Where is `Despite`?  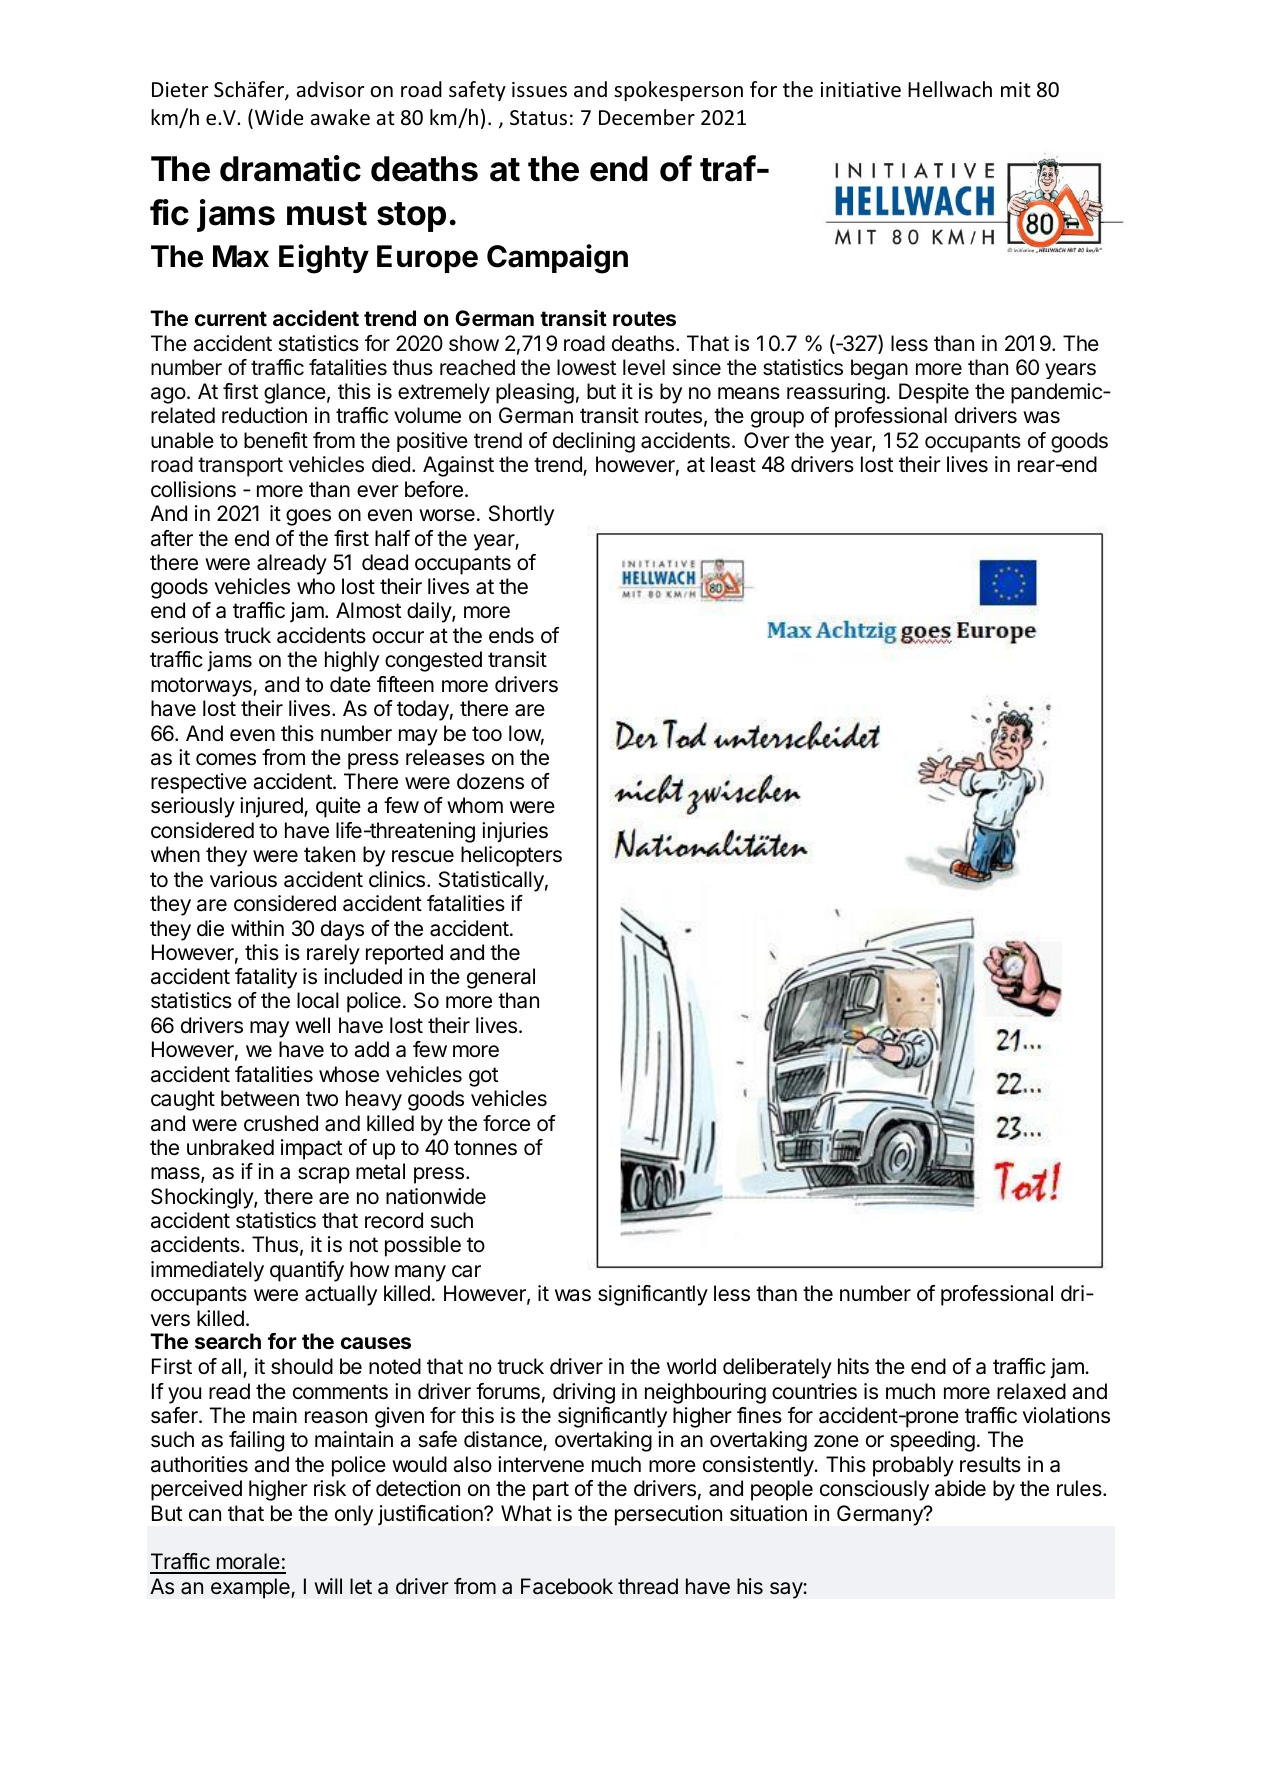
Despite is located at coordinates (934, 393).
